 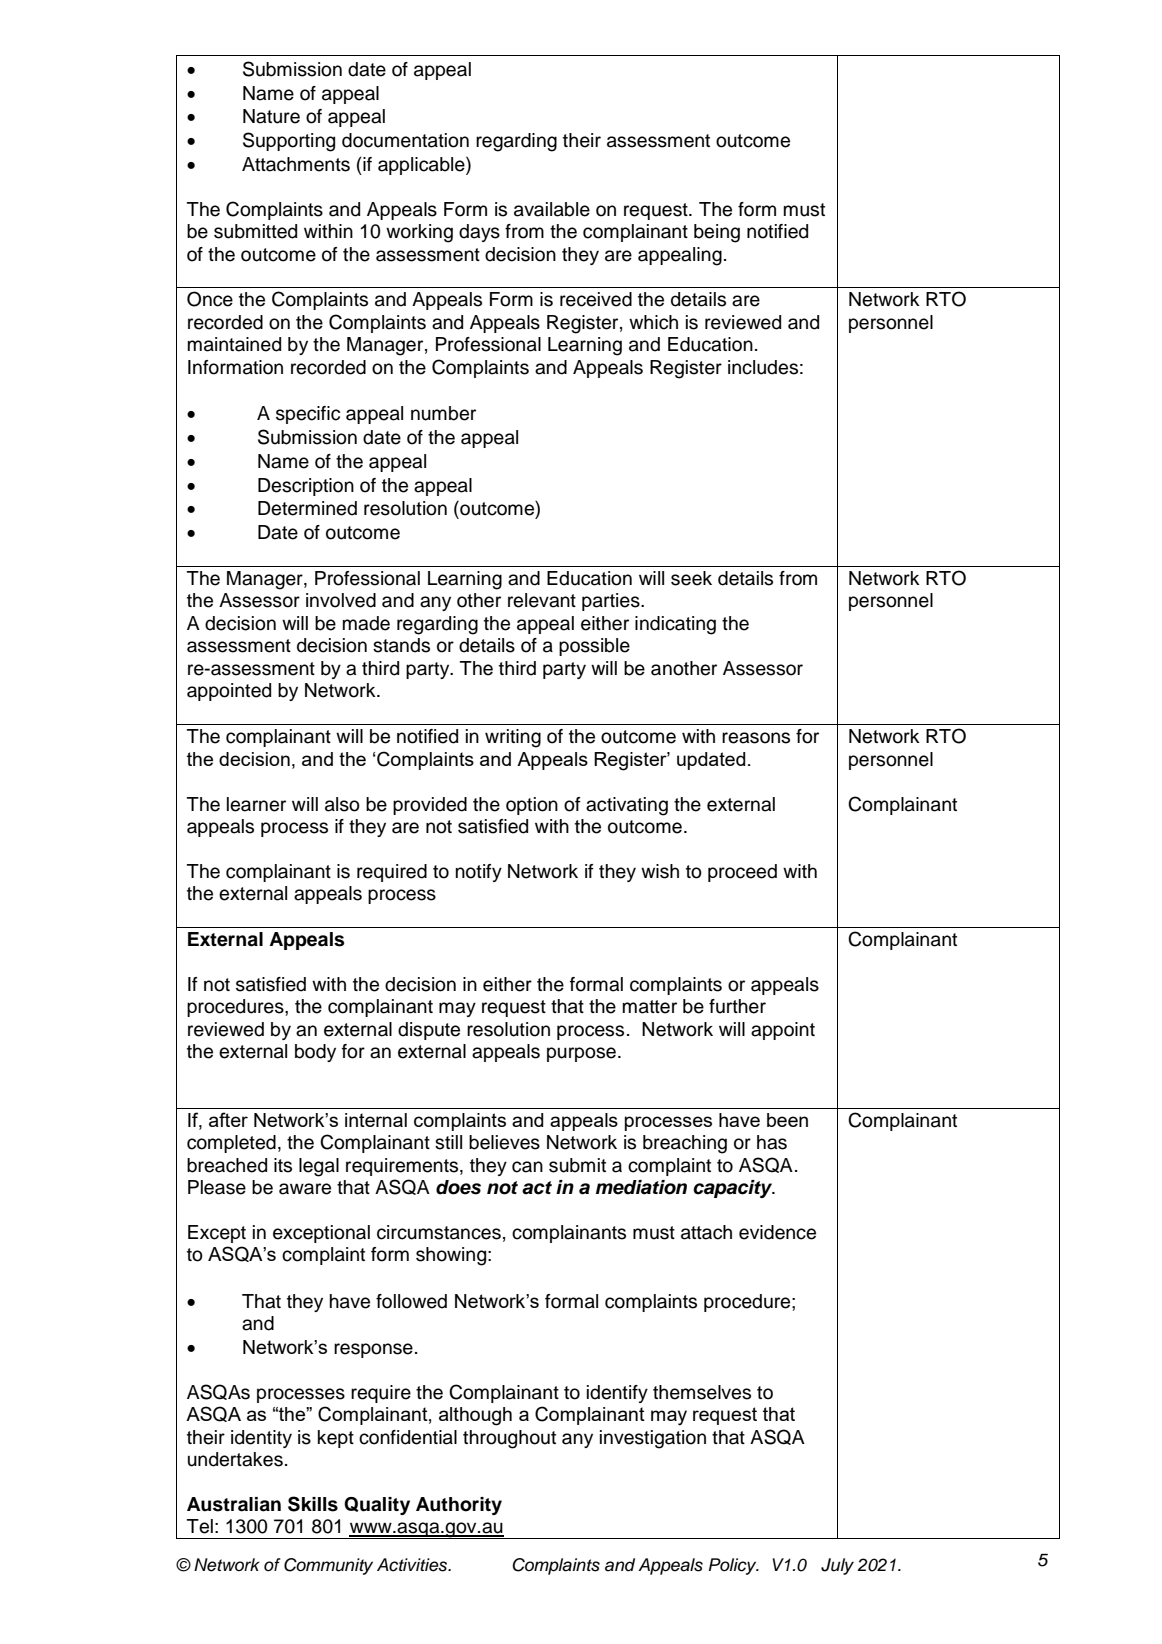 What do you see at coordinates (691, 578) in the screenshot?
I see `seek` at bounding box center [691, 578].
